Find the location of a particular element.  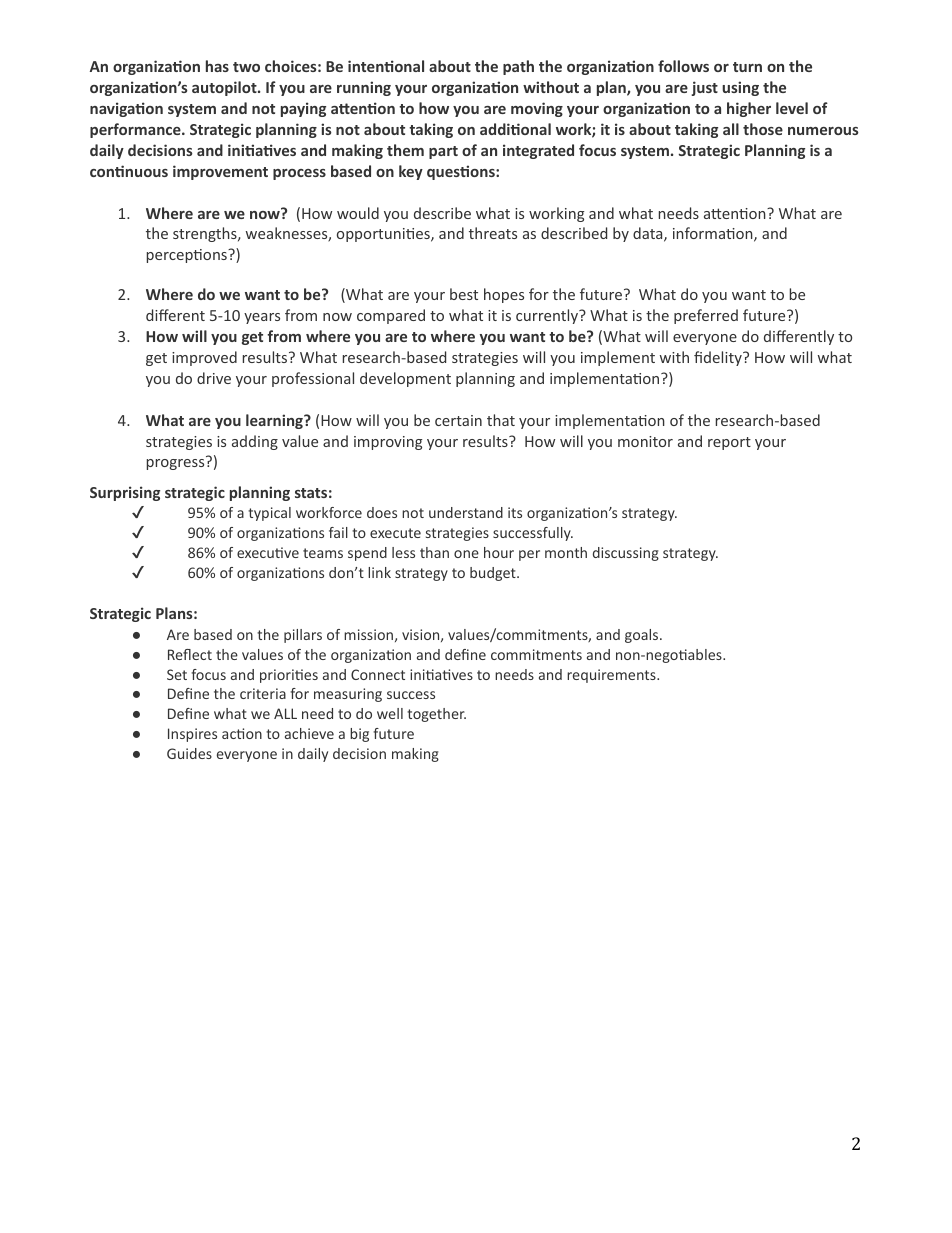

certain is located at coordinates (458, 420).
